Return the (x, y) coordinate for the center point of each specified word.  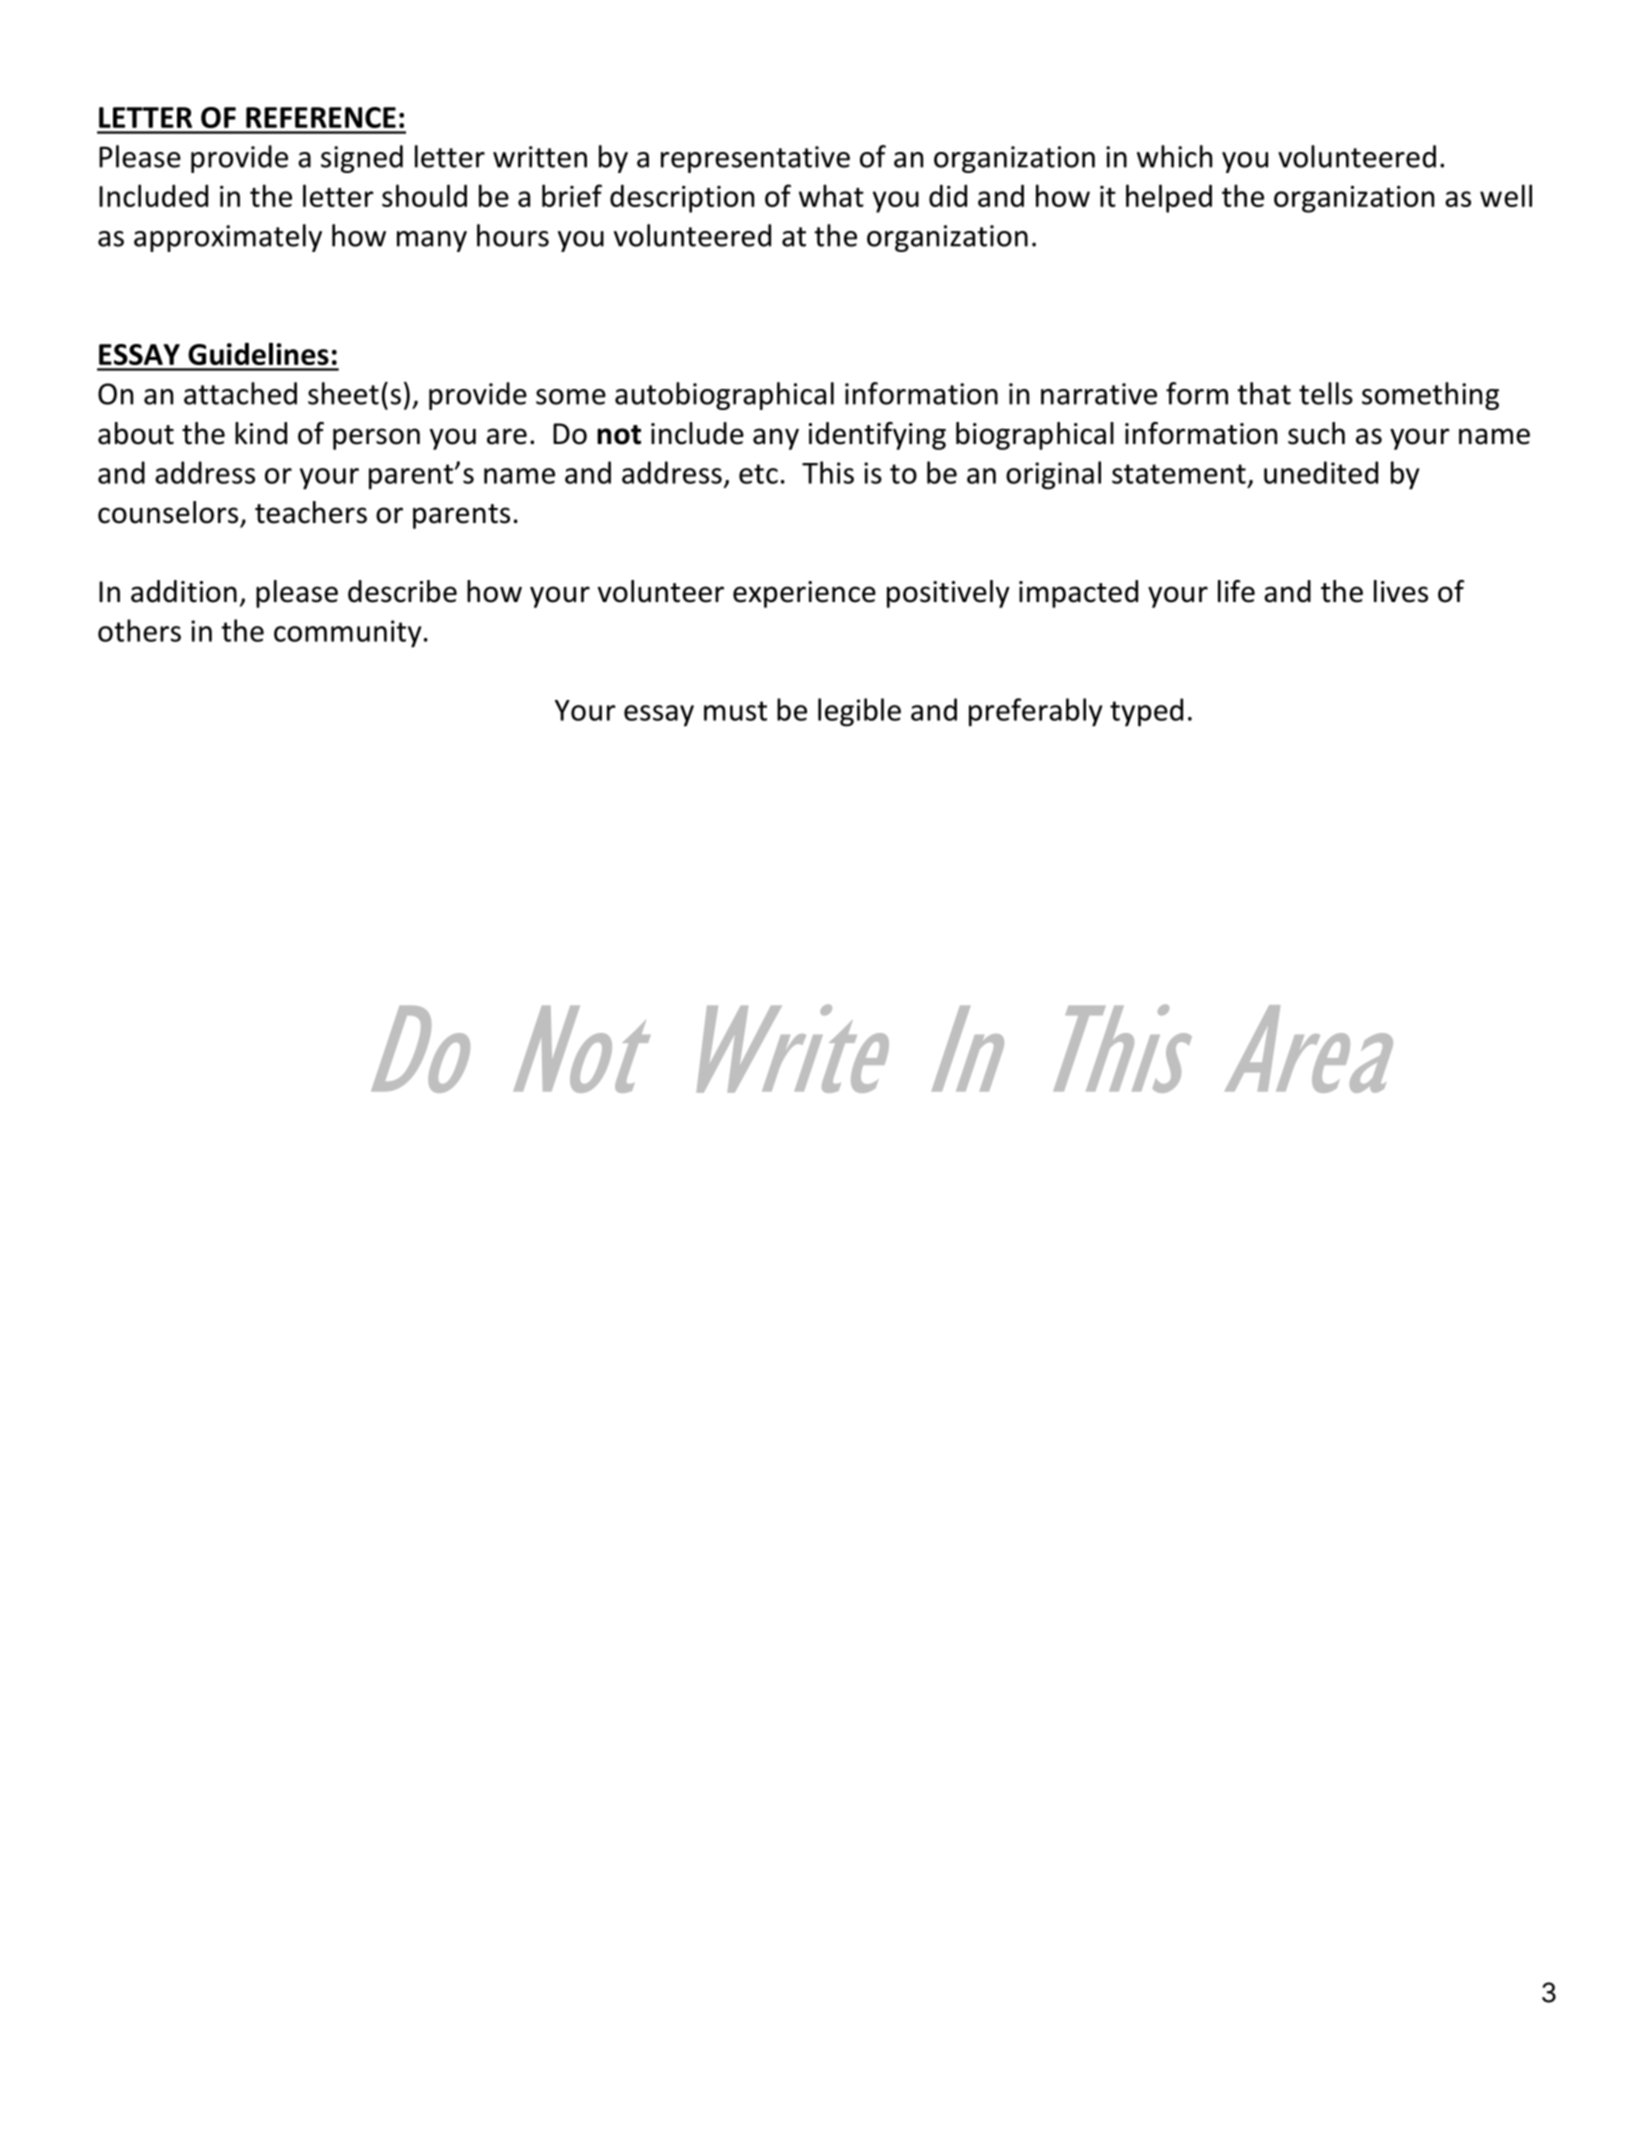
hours (513, 235)
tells (1326, 393)
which (1174, 156)
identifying (877, 436)
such (1316, 433)
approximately (228, 238)
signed (362, 159)
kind (261, 433)
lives (1401, 591)
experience (804, 594)
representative (755, 159)
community (347, 634)
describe (402, 591)
